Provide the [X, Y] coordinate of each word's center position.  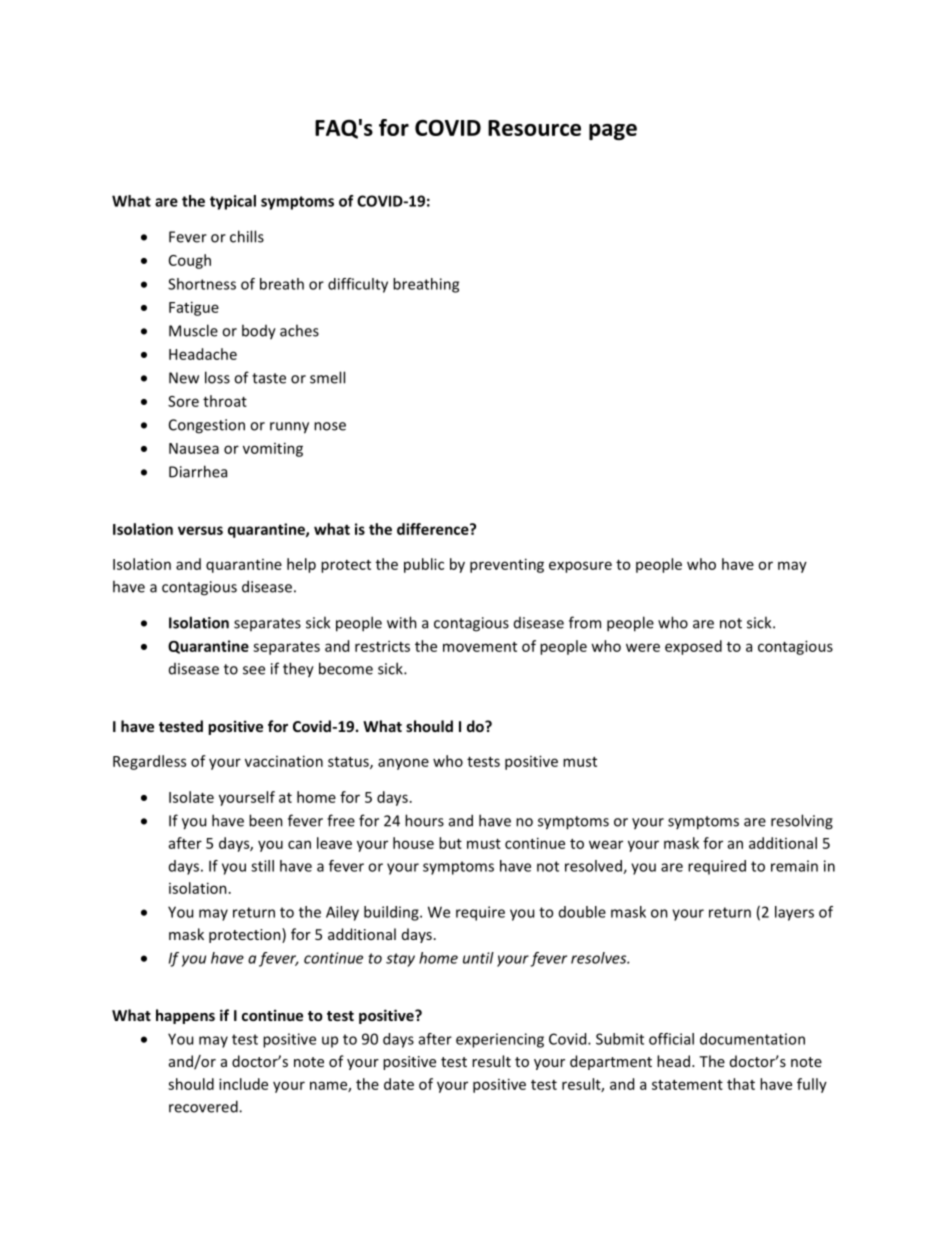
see [254, 670]
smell [327, 377]
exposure [580, 567]
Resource [534, 128]
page [613, 132]
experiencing [500, 1040]
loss [217, 377]
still [262, 866]
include [243, 1084]
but [450, 843]
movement [480, 647]
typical [233, 202]
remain [794, 866]
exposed [693, 647]
